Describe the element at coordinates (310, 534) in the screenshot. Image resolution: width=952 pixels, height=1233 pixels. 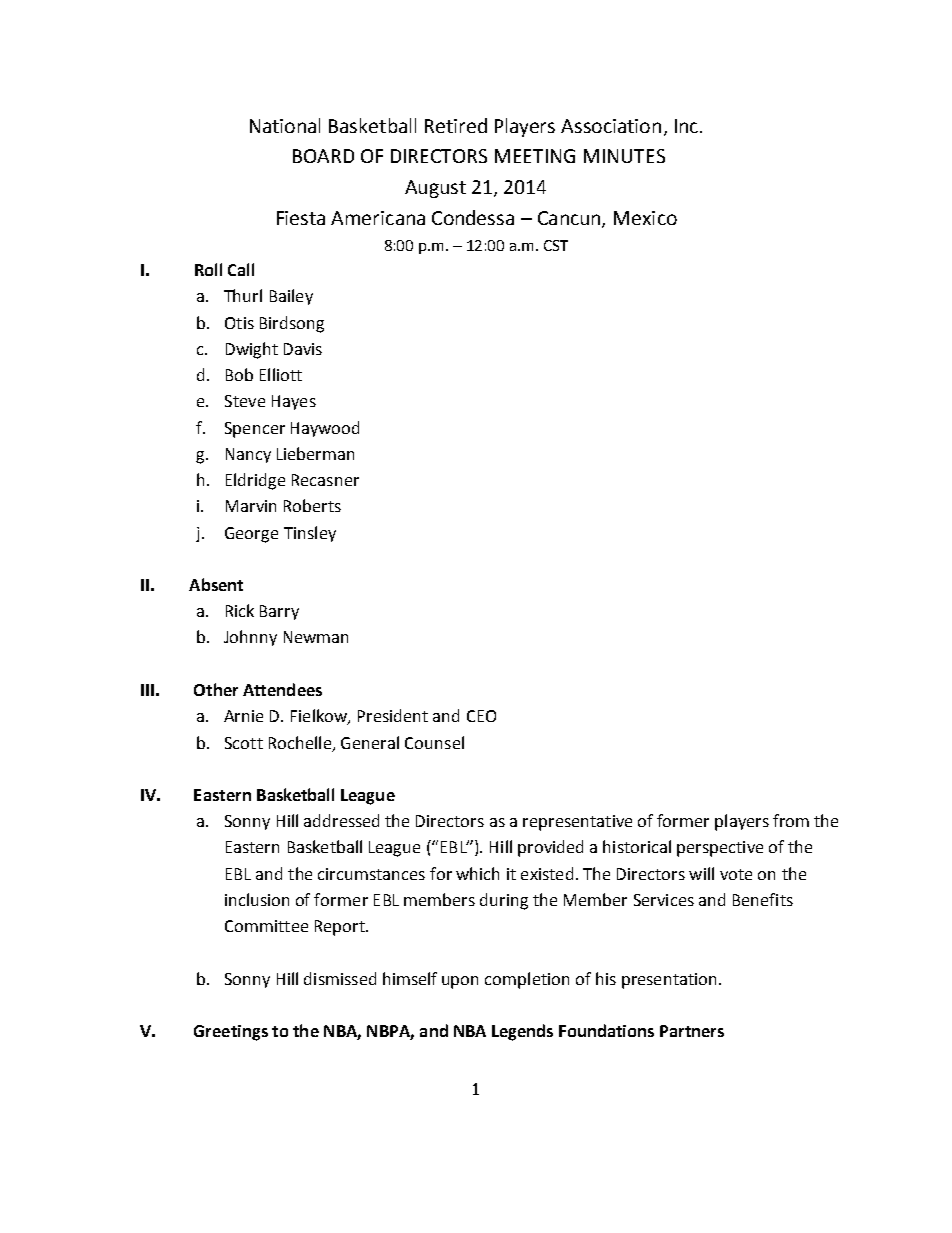
I see `Tinsley` at that location.
